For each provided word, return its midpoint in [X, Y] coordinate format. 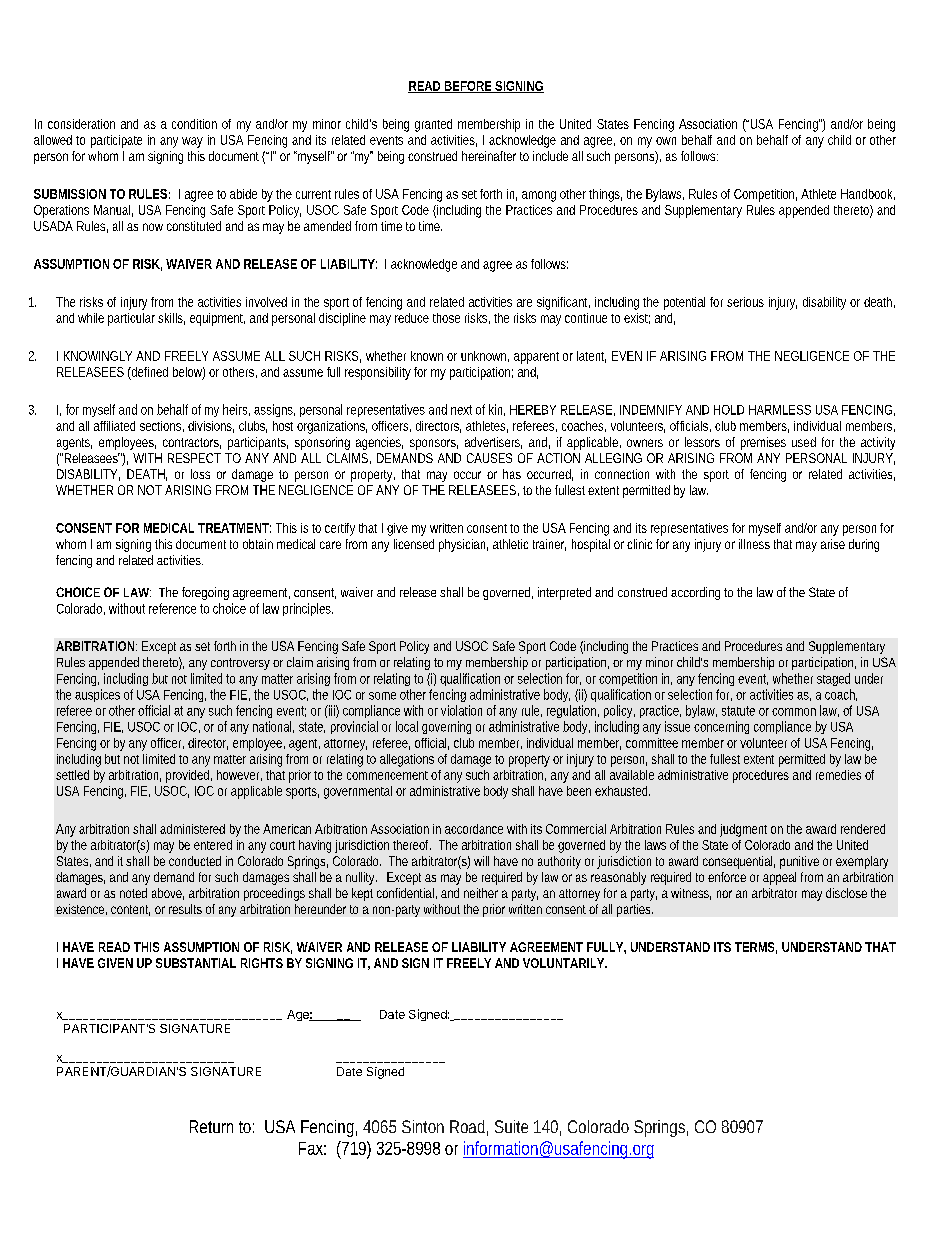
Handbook [868, 194]
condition [194, 124]
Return [211, 1126]
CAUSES [489, 458]
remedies [838, 775]
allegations [407, 760]
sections [162, 426]
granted [433, 125]
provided [189, 776]
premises [763, 443]
